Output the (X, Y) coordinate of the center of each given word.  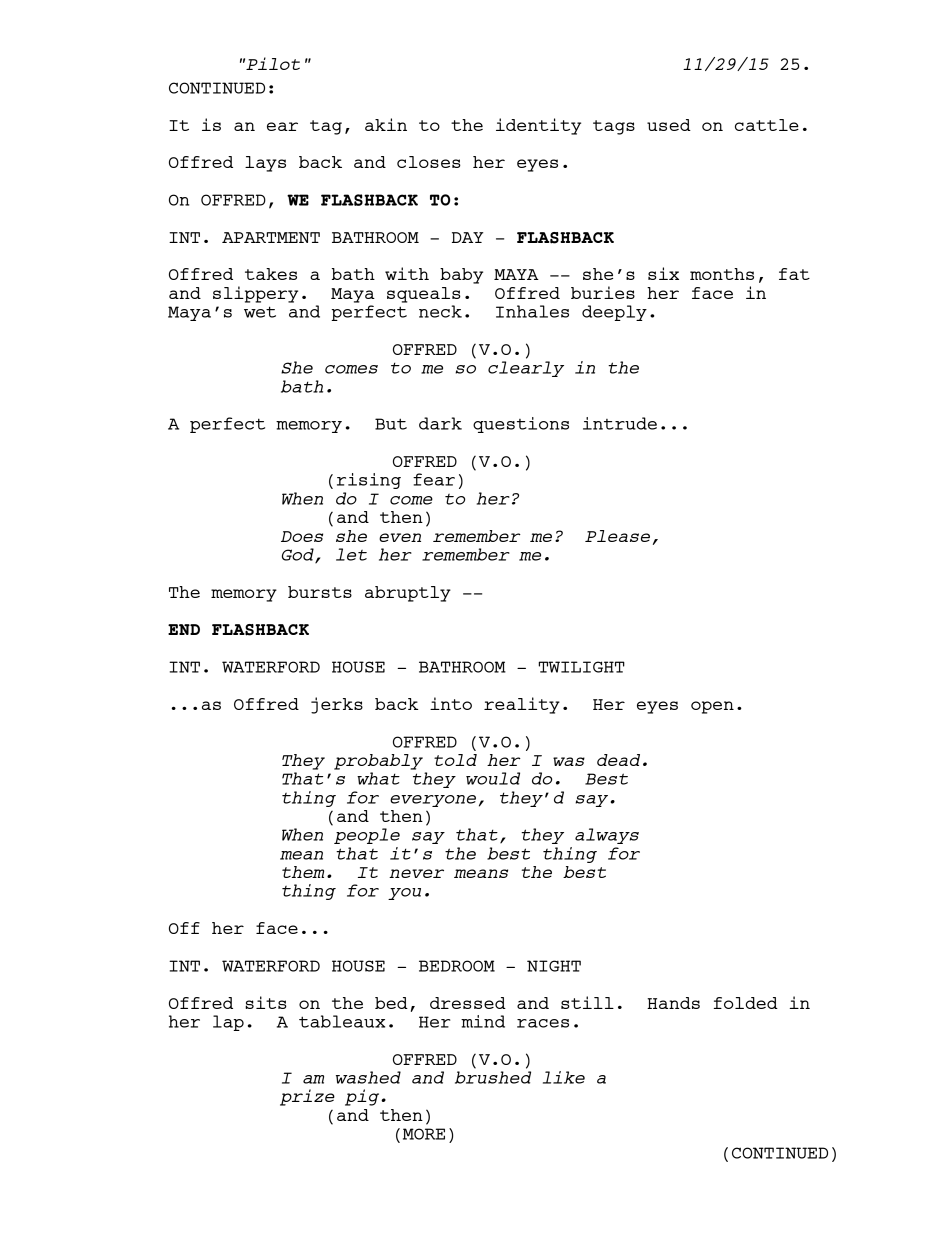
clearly (526, 369)
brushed (493, 1077)
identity (538, 126)
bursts (320, 592)
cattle (767, 125)
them (303, 872)
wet (260, 312)
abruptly (408, 594)
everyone (433, 801)
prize (307, 1097)
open (712, 707)
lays (265, 164)
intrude (620, 423)
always (607, 836)
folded (746, 1003)
